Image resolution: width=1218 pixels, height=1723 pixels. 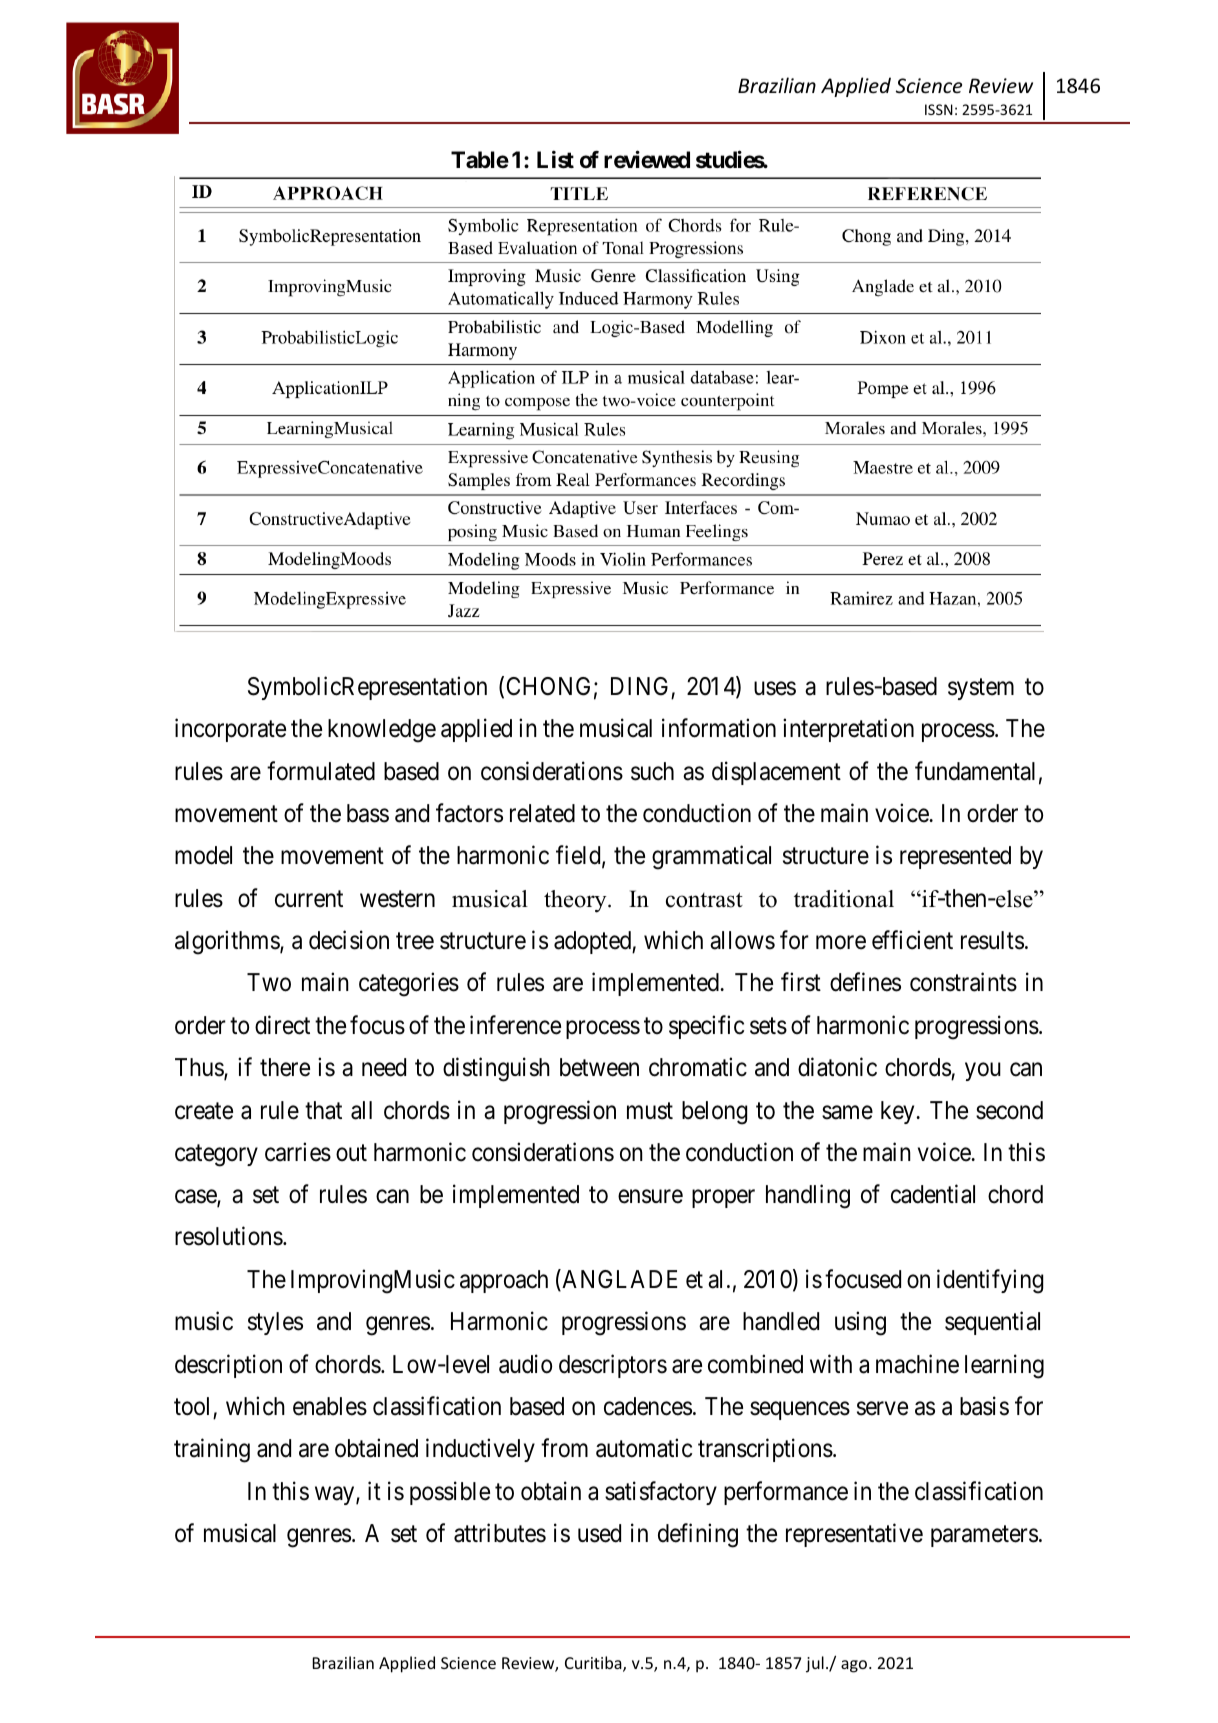 What do you see at coordinates (848, 730) in the screenshot?
I see `interpretation` at bounding box center [848, 730].
